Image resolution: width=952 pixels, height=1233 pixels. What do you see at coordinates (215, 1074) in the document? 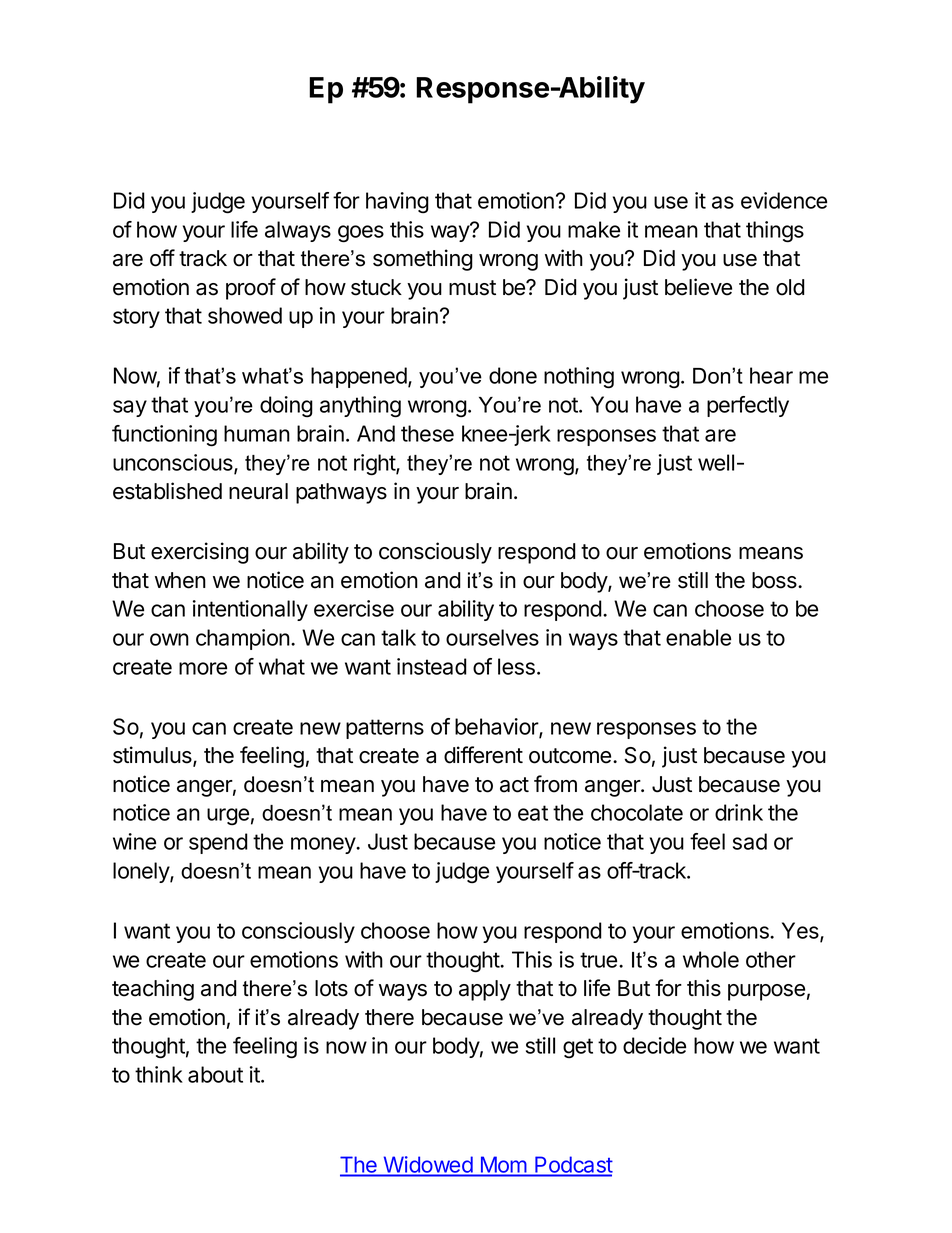
I see `about` at bounding box center [215, 1074].
